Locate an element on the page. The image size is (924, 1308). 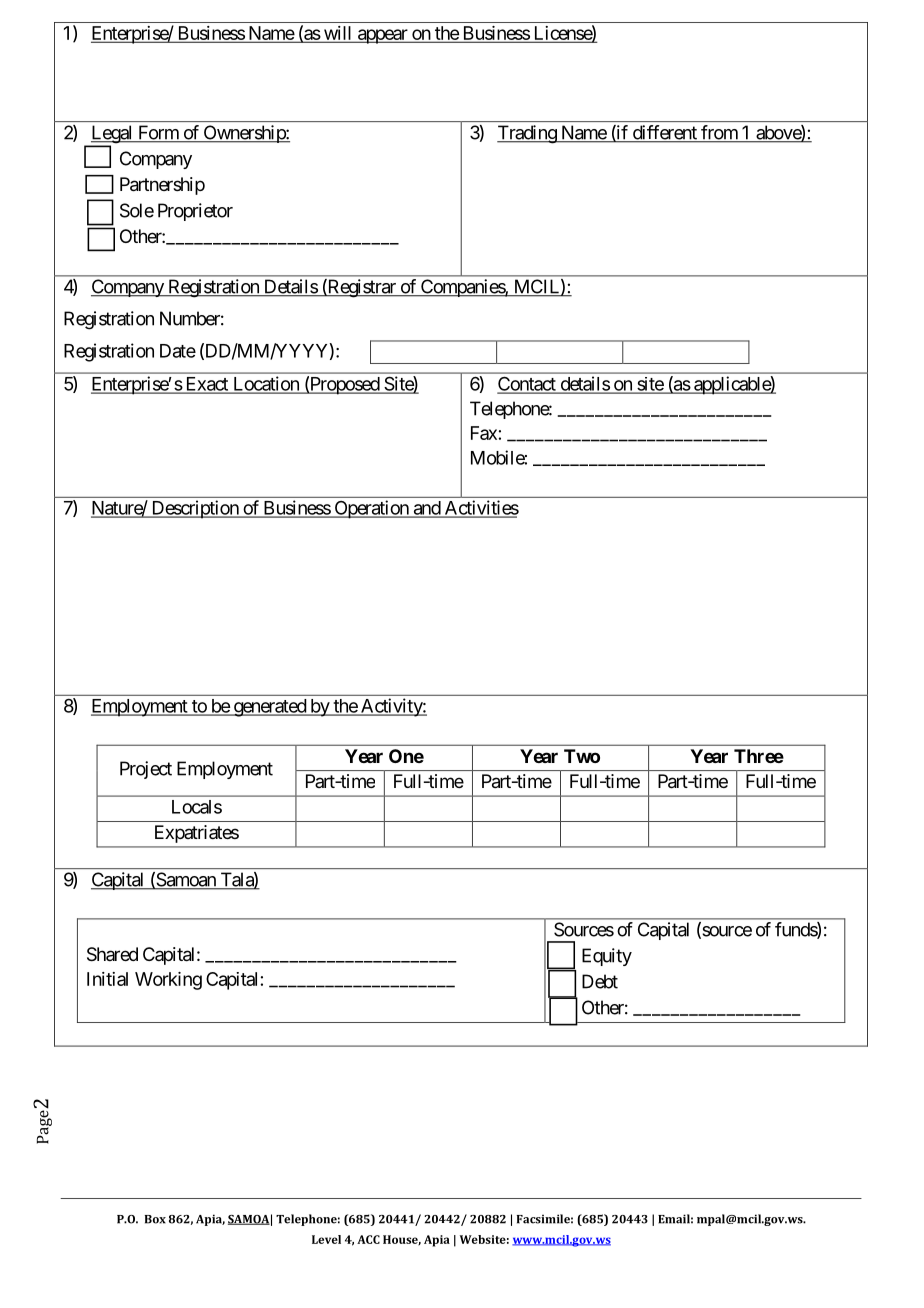
Debt is located at coordinates (600, 981).
